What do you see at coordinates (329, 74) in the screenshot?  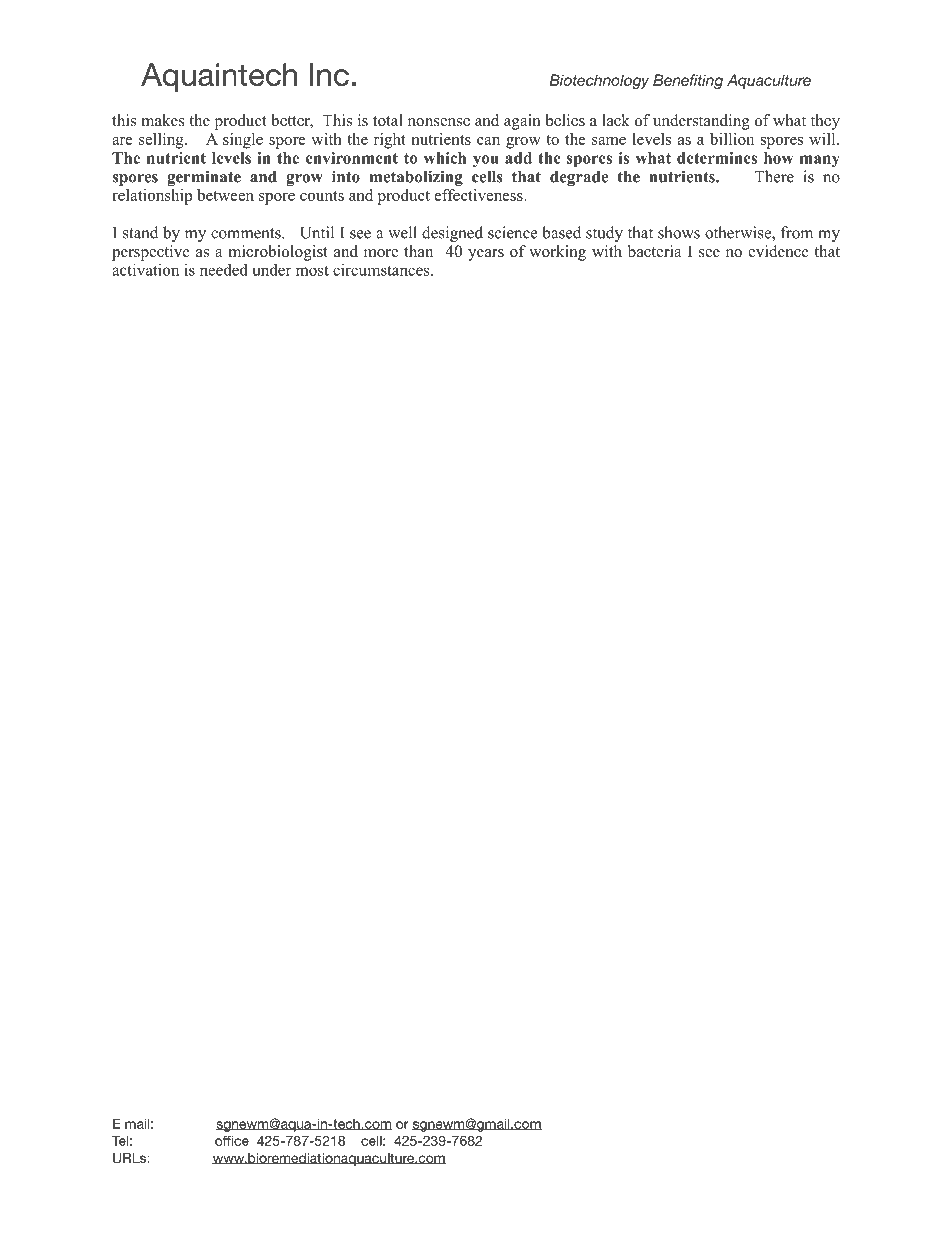 I see `Inc` at bounding box center [329, 74].
